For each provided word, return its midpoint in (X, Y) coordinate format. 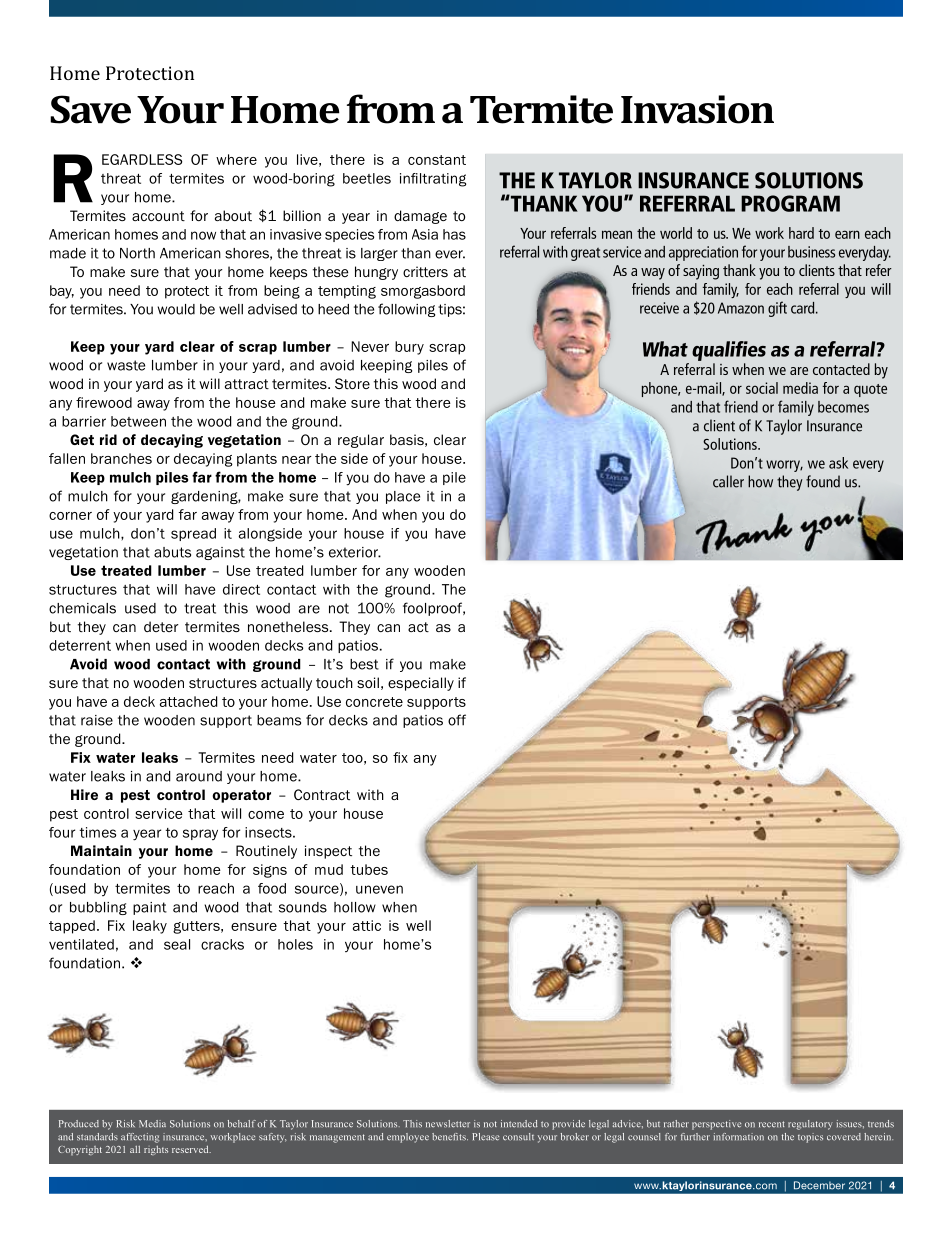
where (236, 159)
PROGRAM (790, 203)
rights (156, 1150)
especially (421, 684)
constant (437, 160)
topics (810, 1138)
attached (188, 701)
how (760, 481)
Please (485, 1137)
